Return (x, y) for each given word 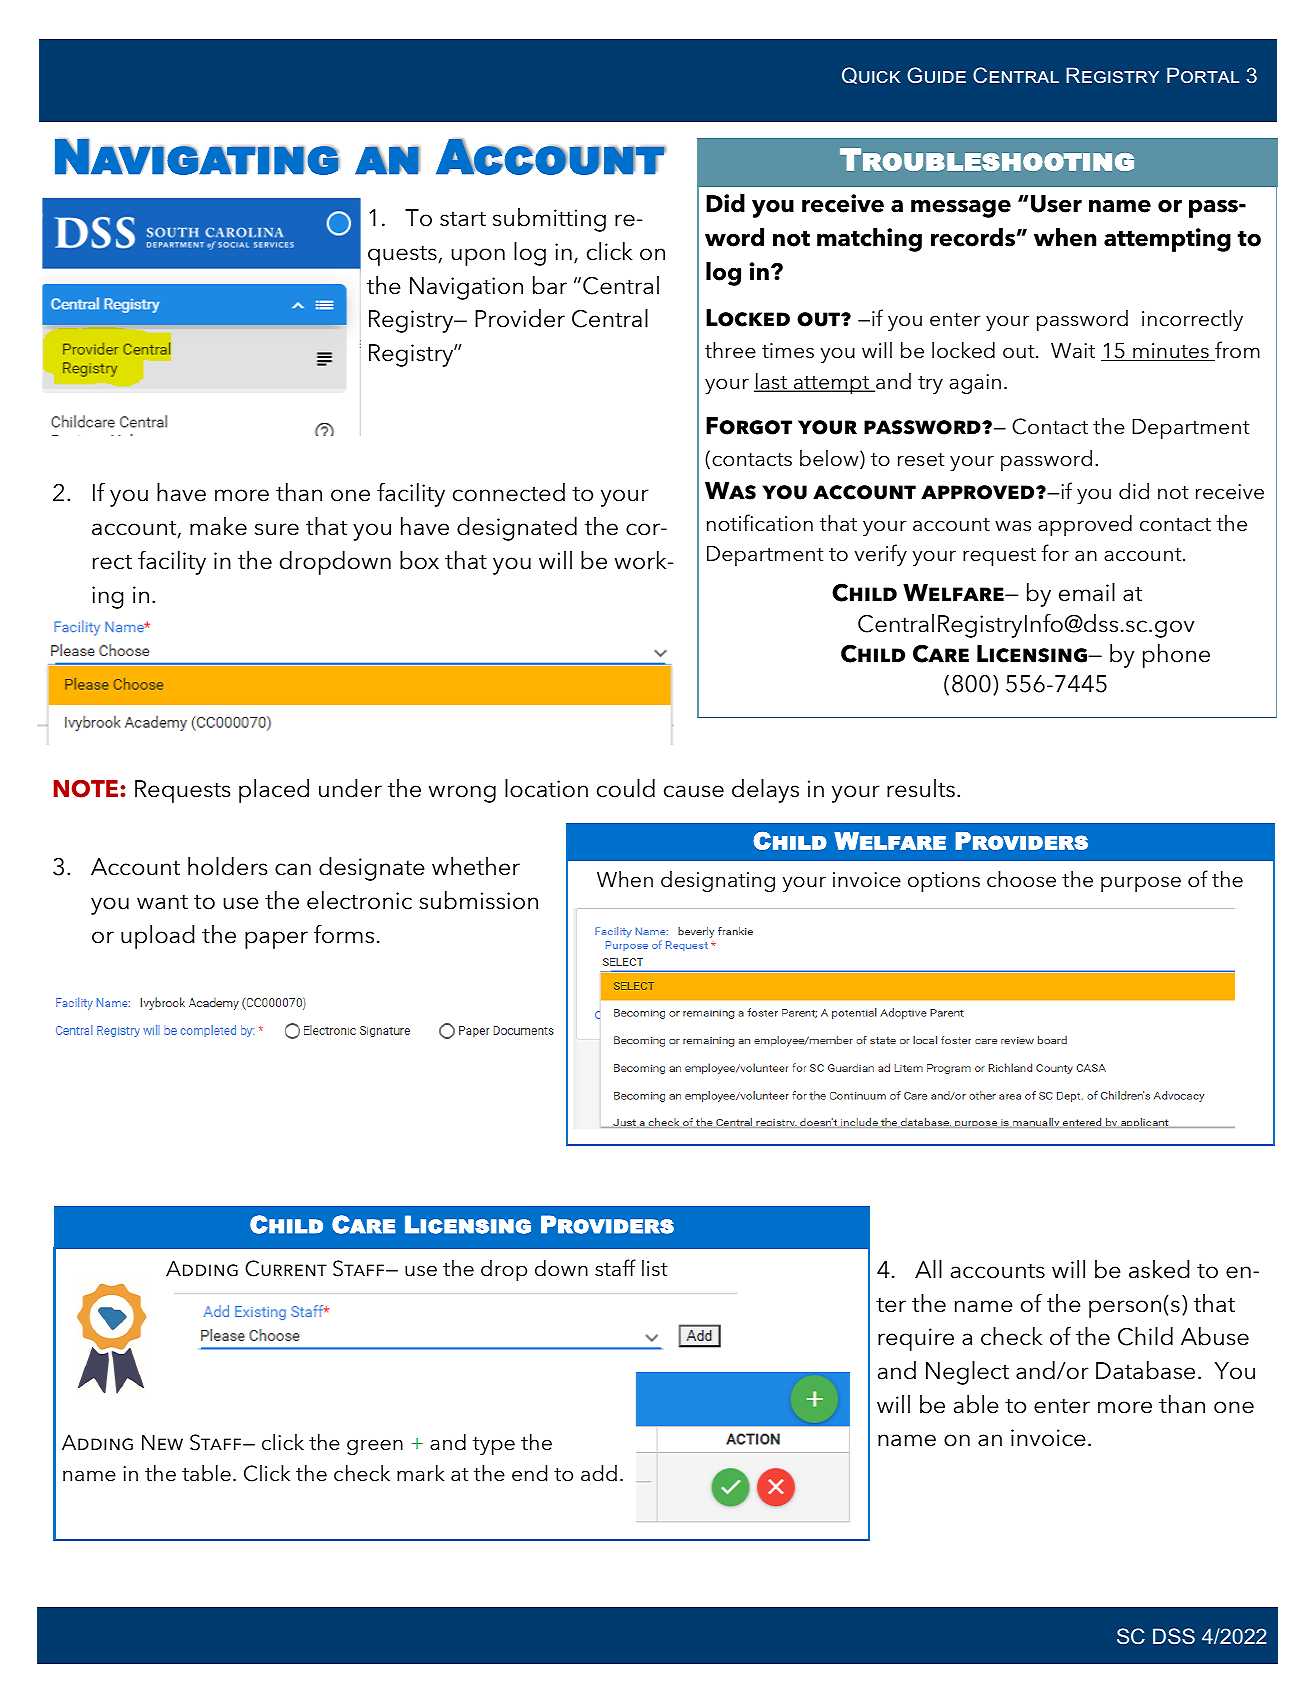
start (463, 219)
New (162, 1442)
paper (276, 940)
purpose (1141, 884)
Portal (1203, 75)
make (218, 526)
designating (718, 881)
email (1087, 592)
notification (760, 523)
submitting (549, 220)
